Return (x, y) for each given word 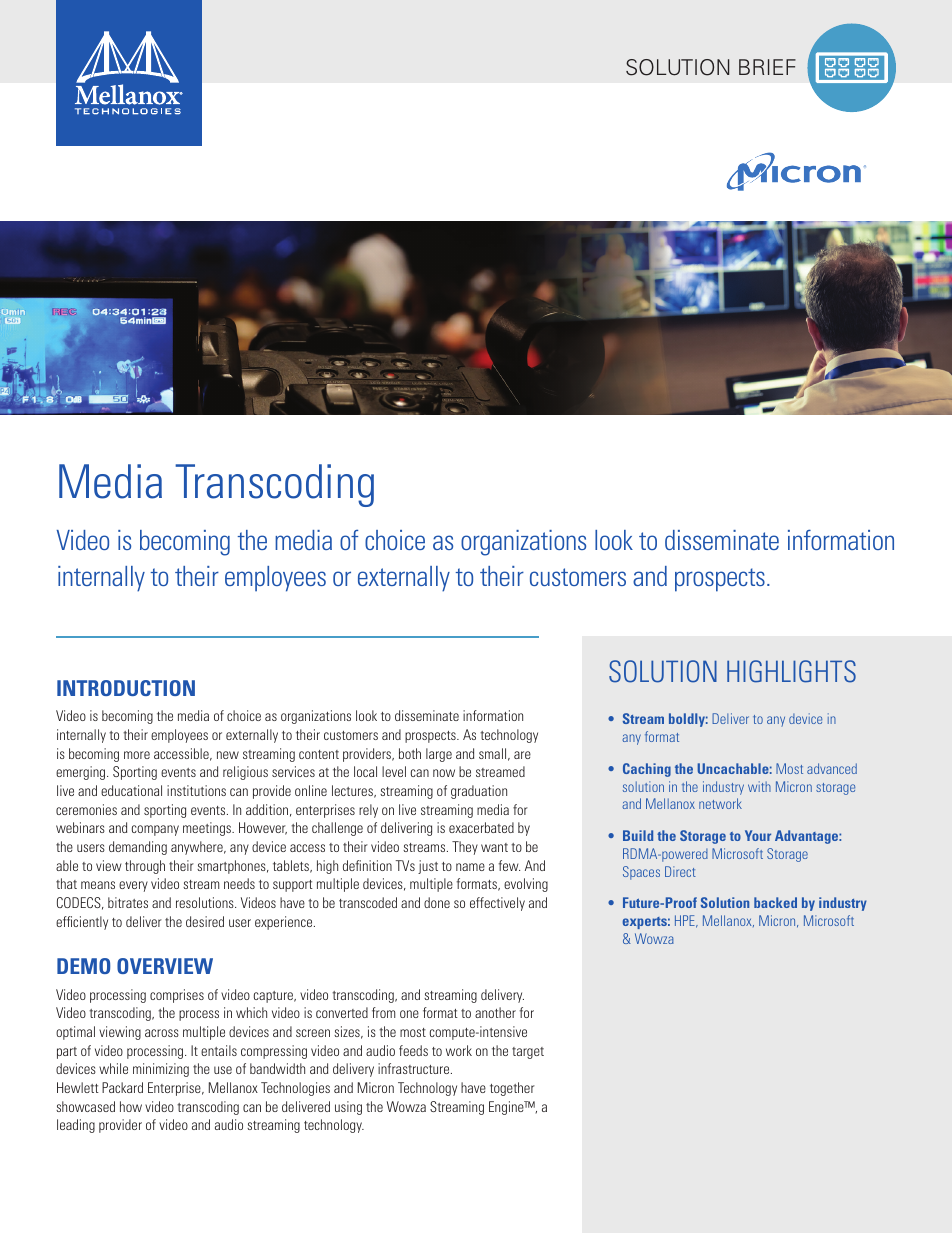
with (759, 786)
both (410, 753)
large (439, 755)
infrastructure (415, 1068)
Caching (647, 770)
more (137, 755)
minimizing (161, 1070)
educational (131, 790)
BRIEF (767, 67)
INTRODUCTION (126, 688)
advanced (832, 768)
